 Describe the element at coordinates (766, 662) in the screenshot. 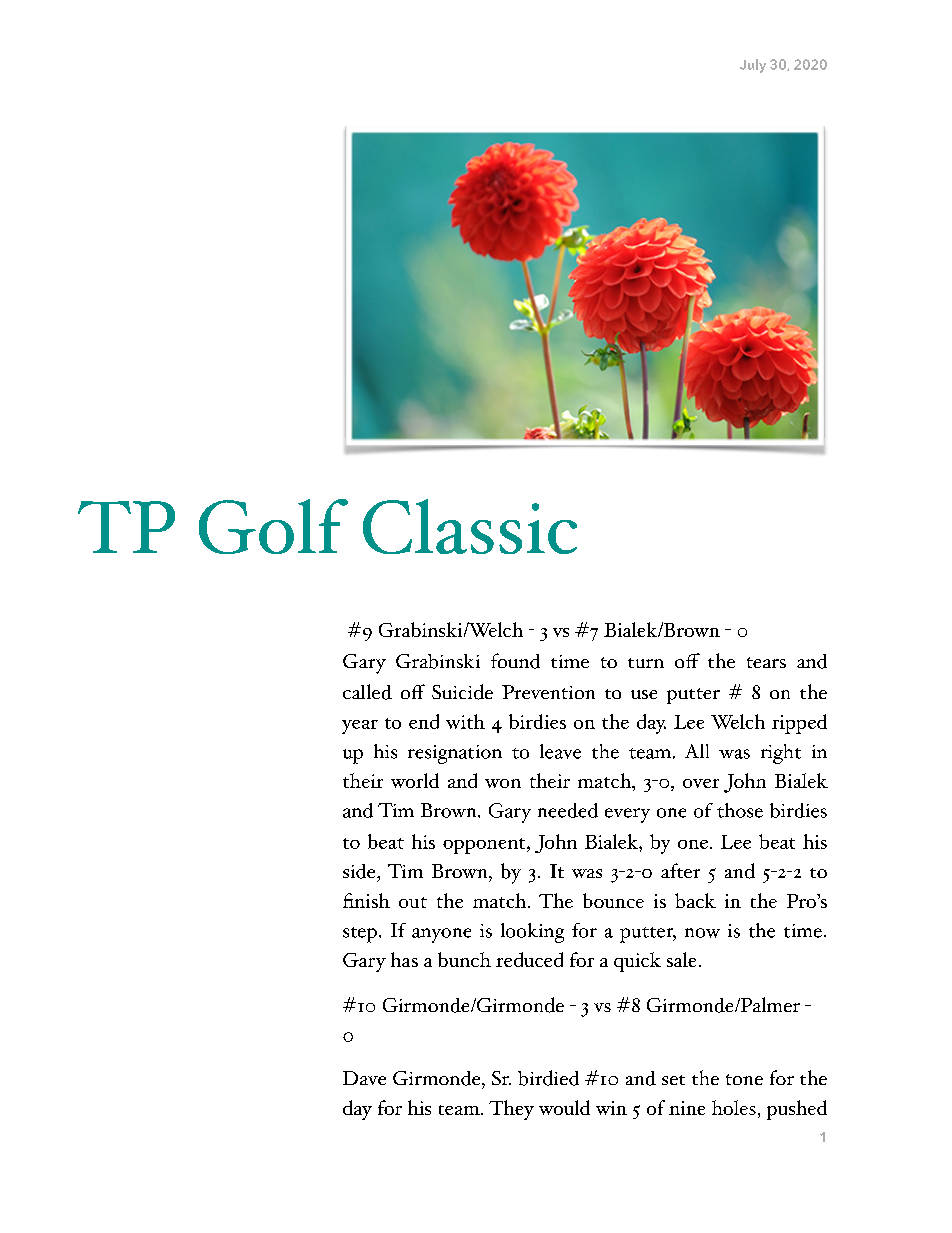

I see `tears` at that location.
